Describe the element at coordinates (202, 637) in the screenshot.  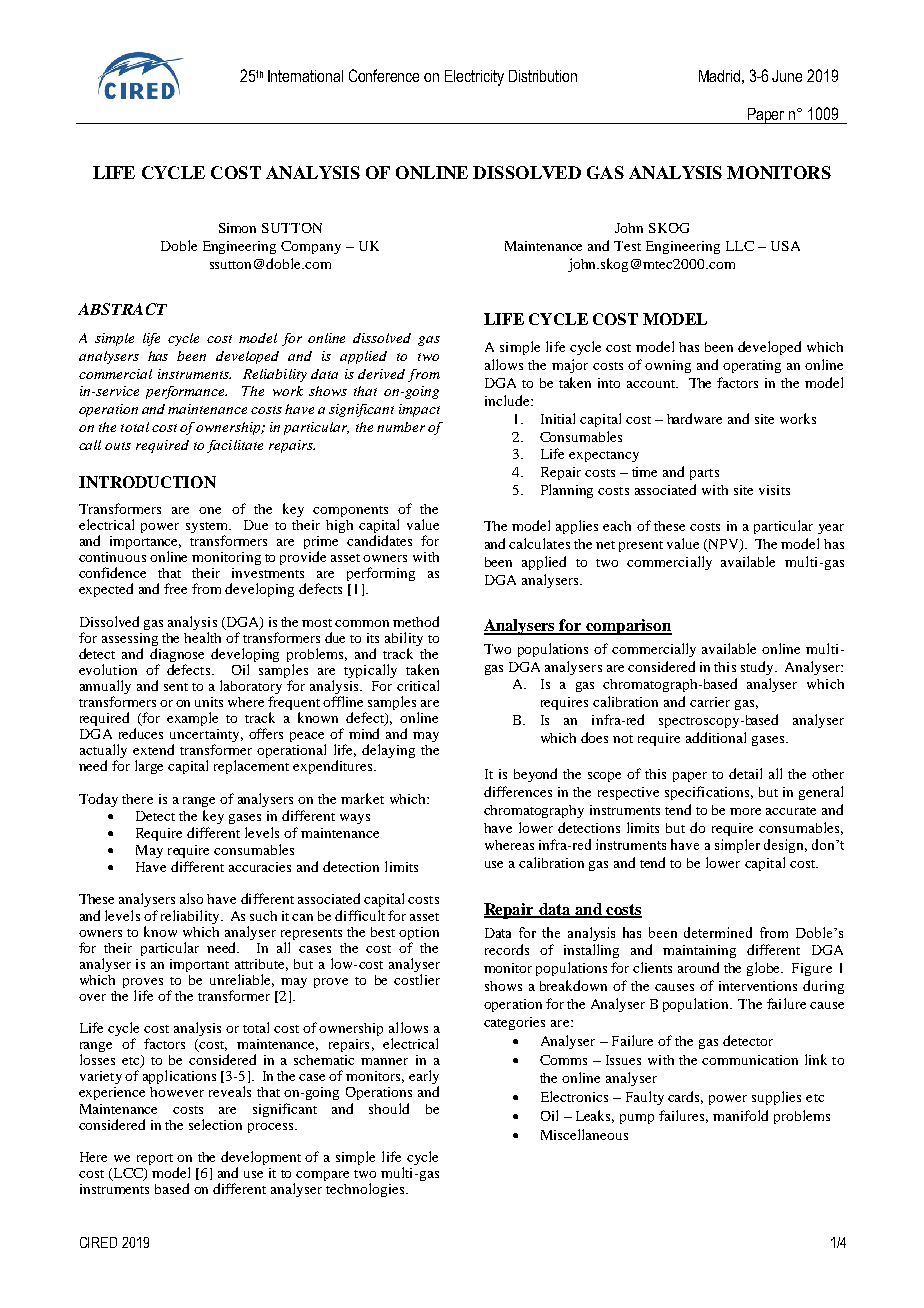
I see `health` at that location.
